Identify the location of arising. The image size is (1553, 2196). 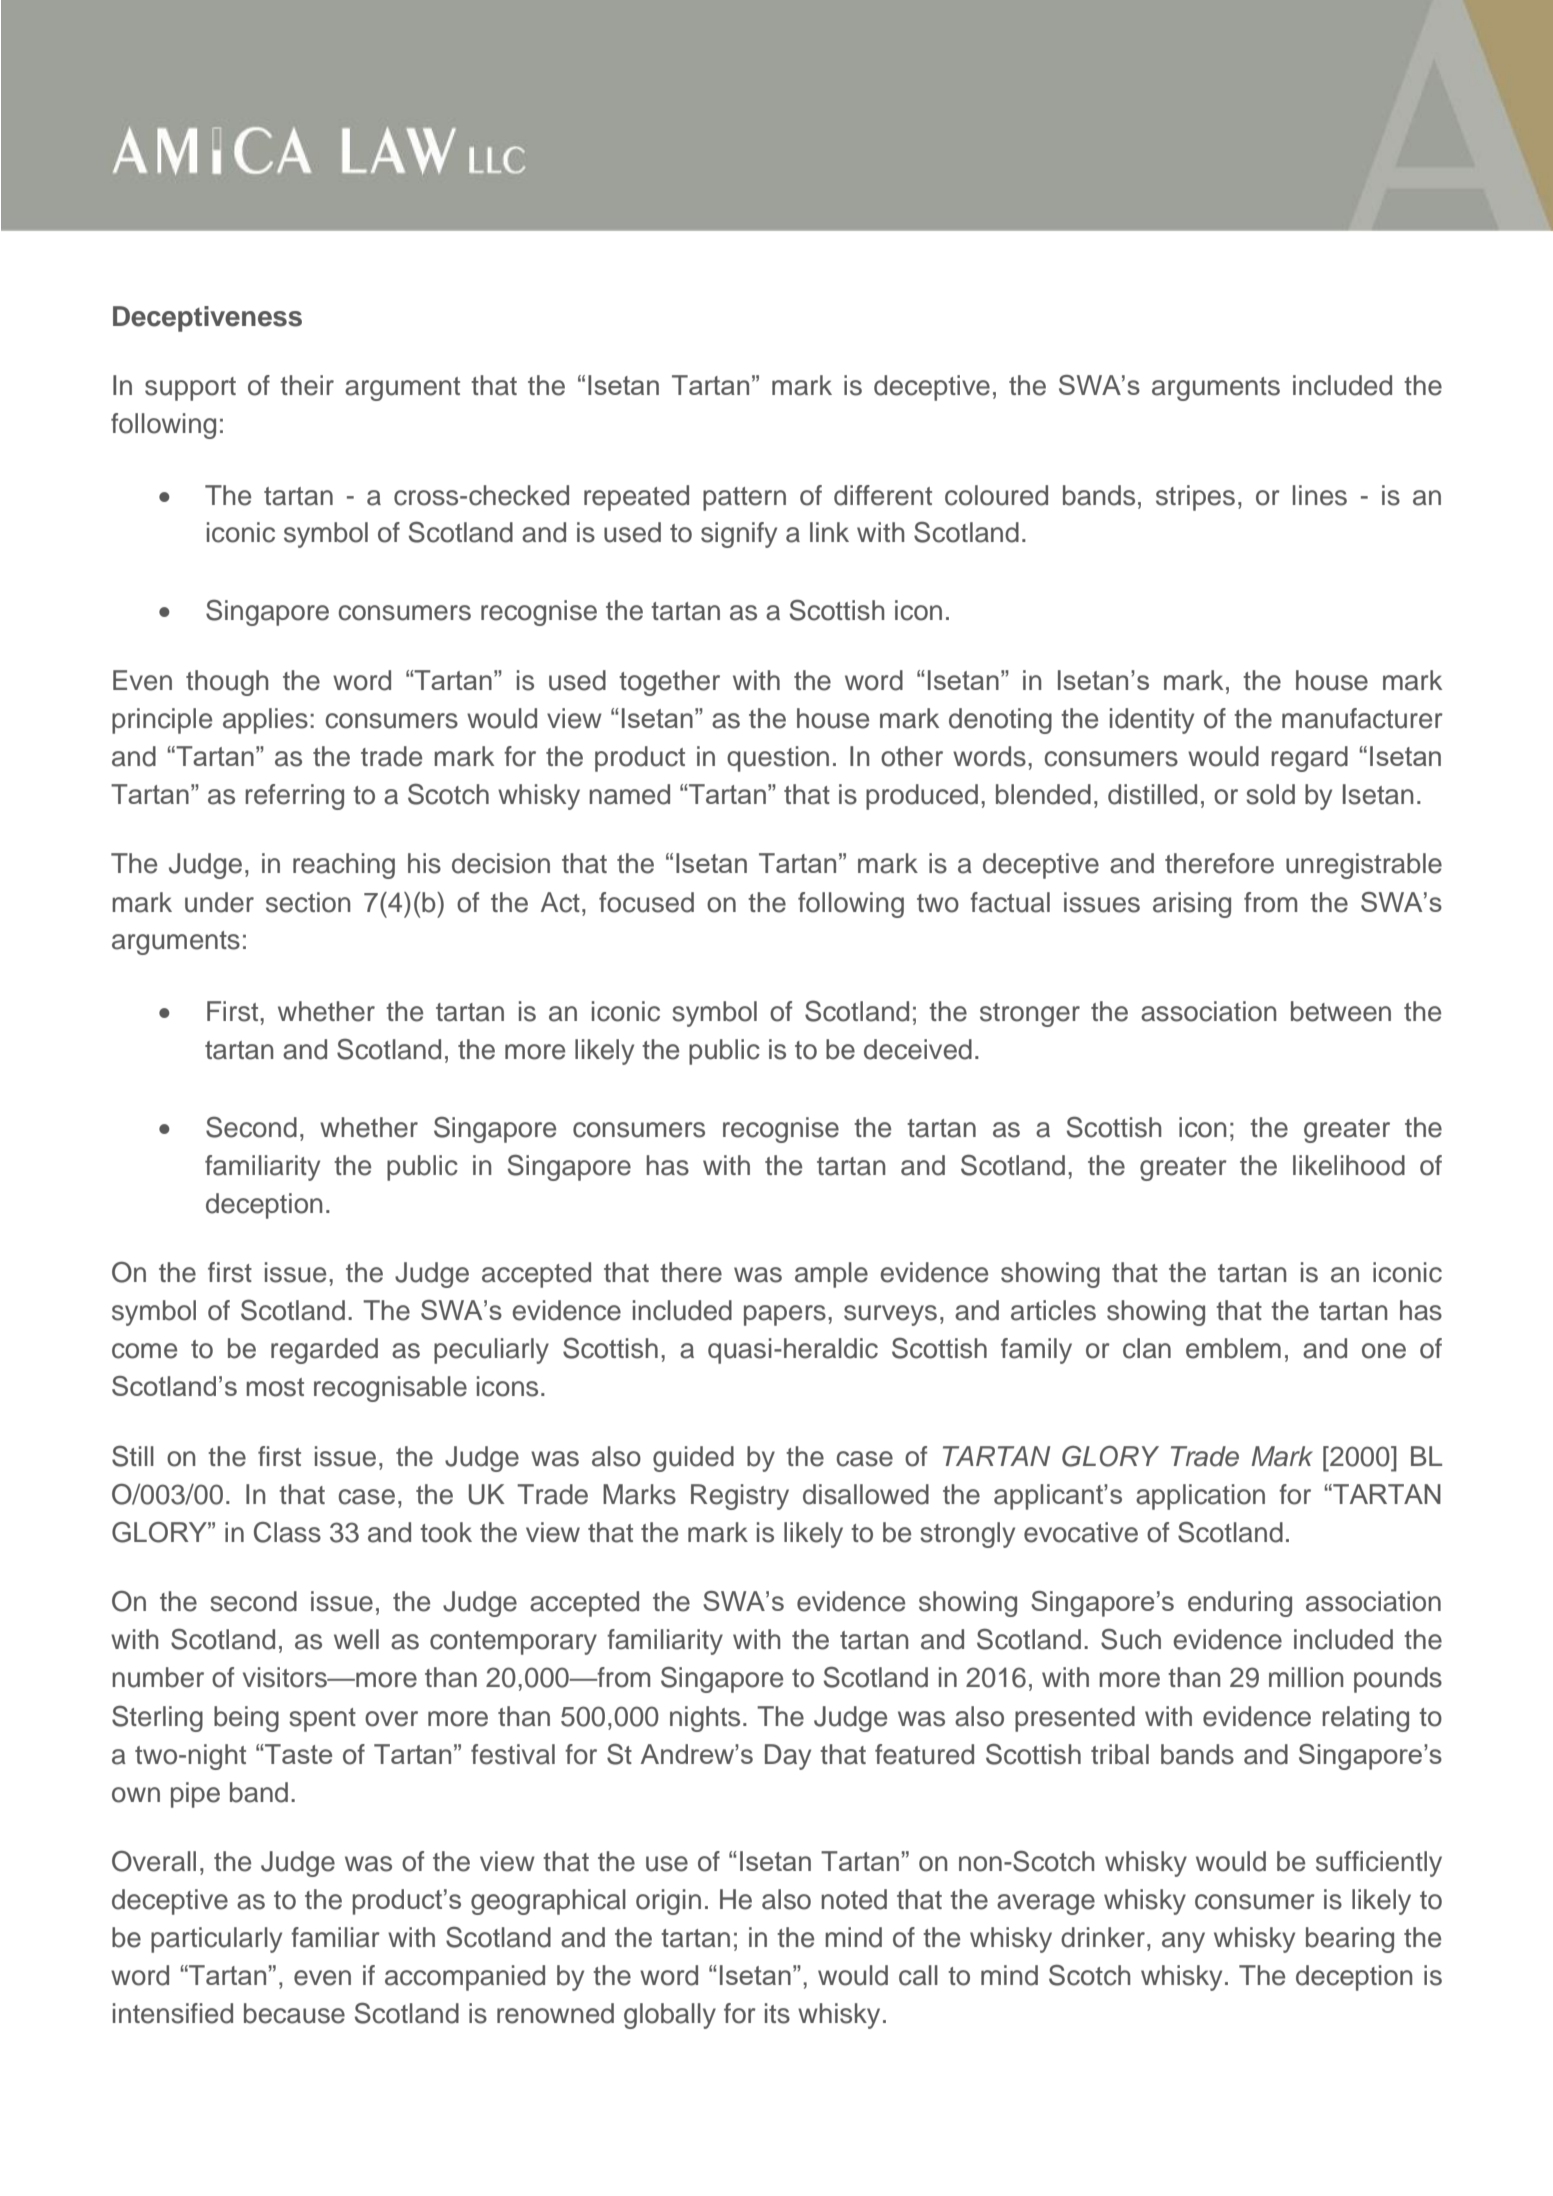
(1192, 905).
